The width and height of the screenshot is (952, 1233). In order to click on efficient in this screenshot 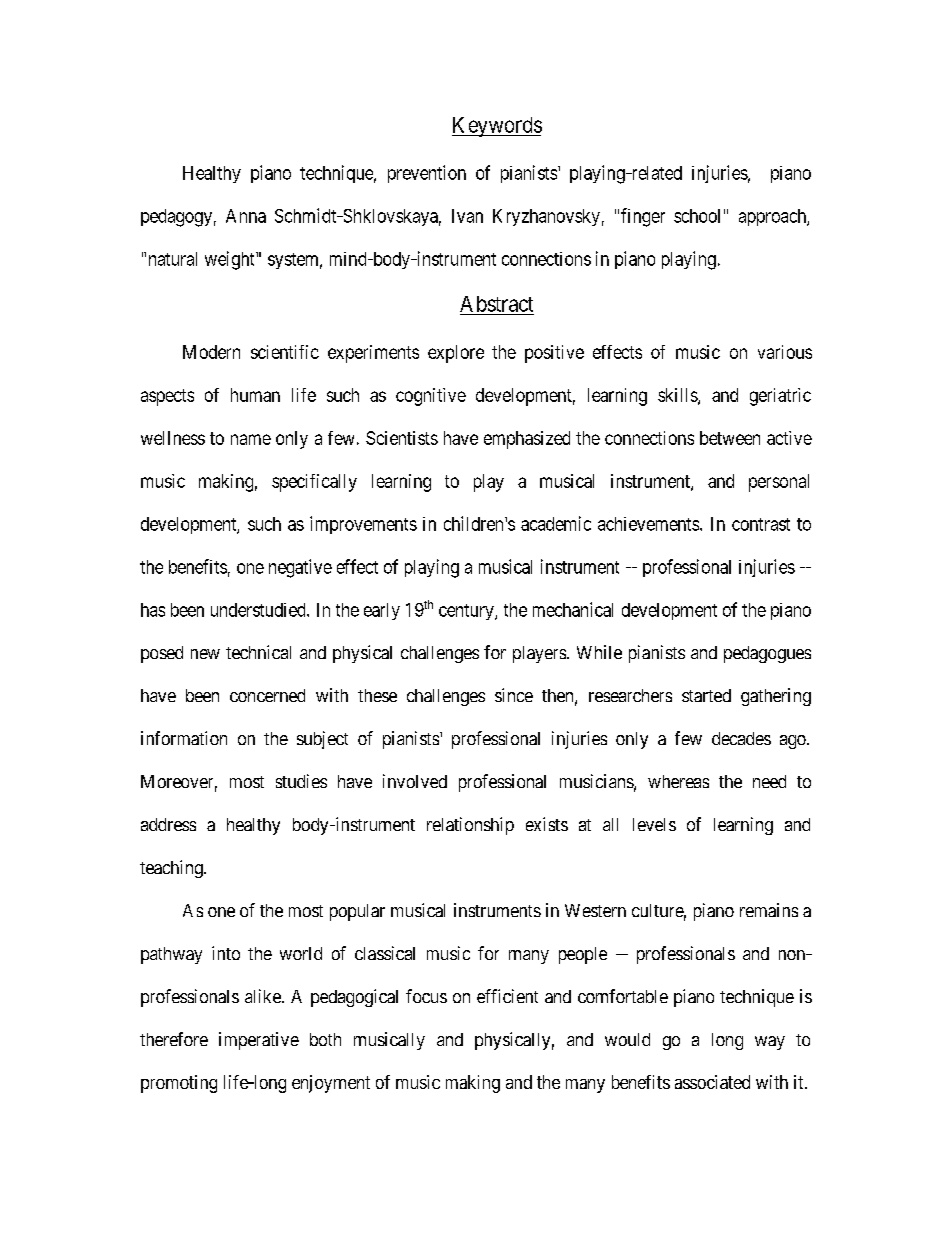, I will do `click(507, 996)`.
